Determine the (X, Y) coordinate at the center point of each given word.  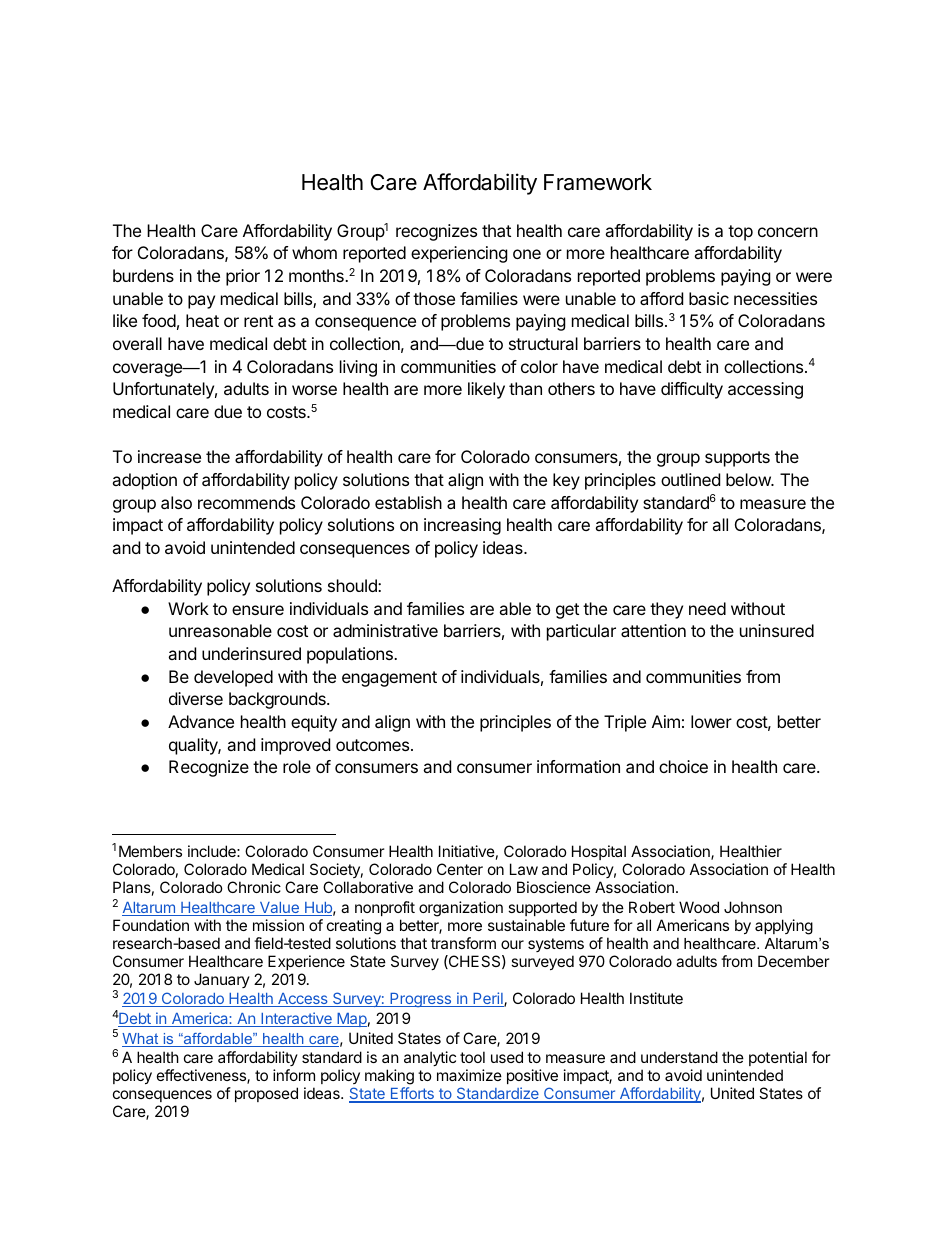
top (740, 233)
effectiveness (202, 1076)
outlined (690, 479)
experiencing (459, 254)
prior (243, 277)
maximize (469, 1075)
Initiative (467, 851)
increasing (462, 526)
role (297, 766)
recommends (246, 502)
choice (683, 766)
